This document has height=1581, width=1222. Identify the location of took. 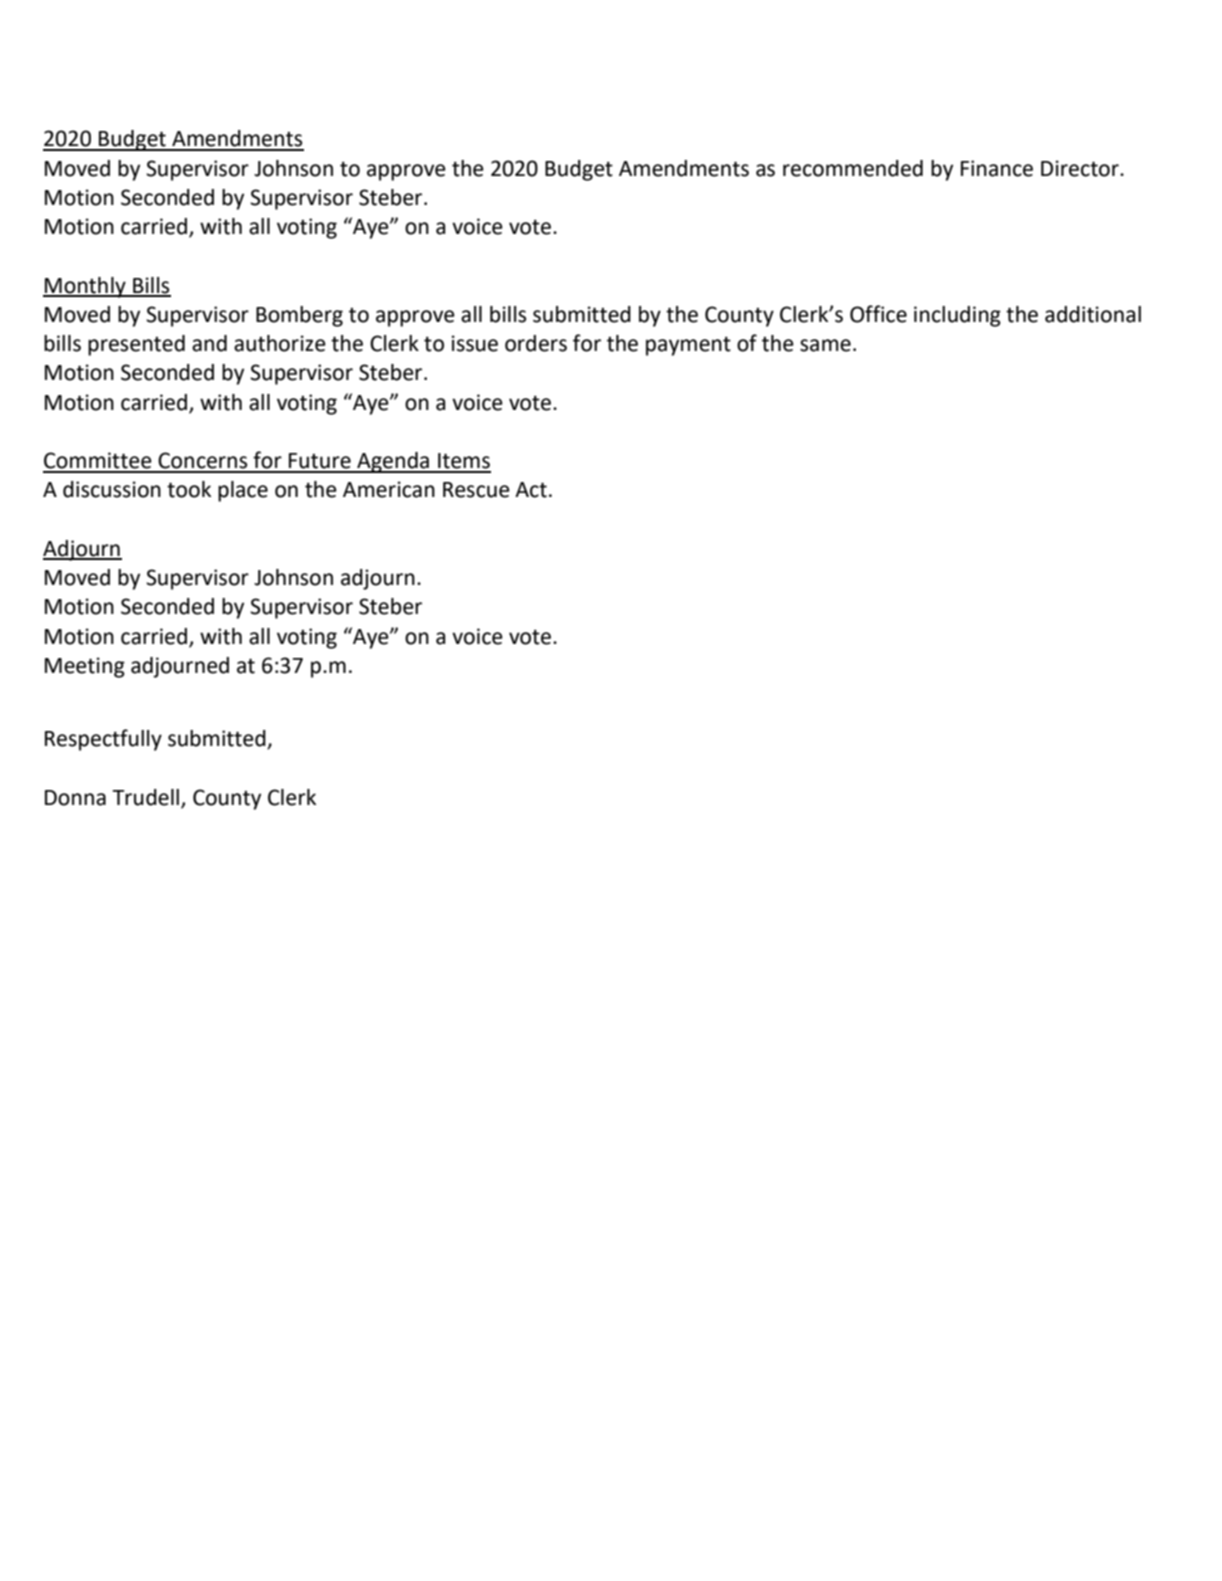
(189, 489).
